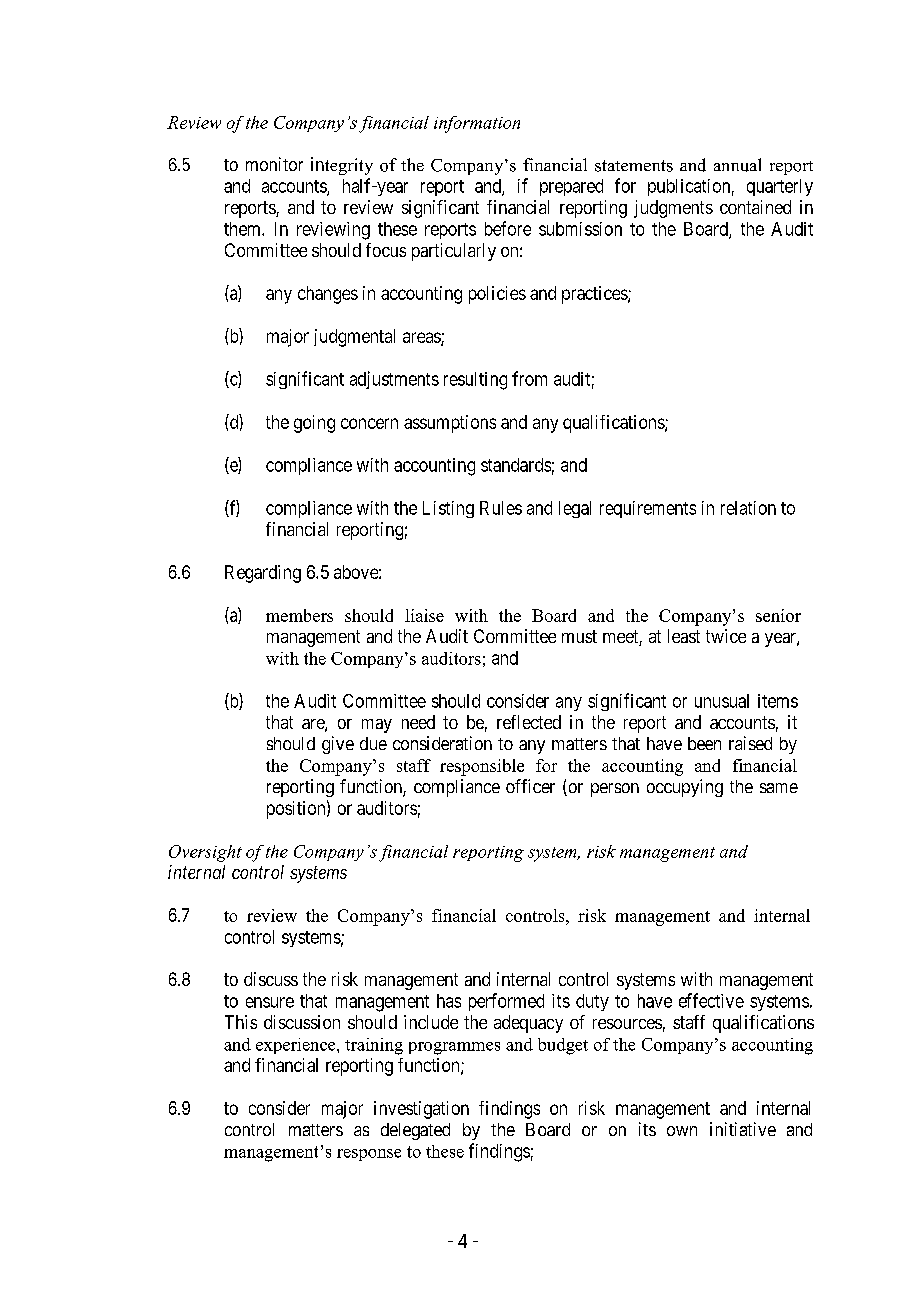 This document has width=924, height=1309. I want to click on occupying, so click(685, 788).
